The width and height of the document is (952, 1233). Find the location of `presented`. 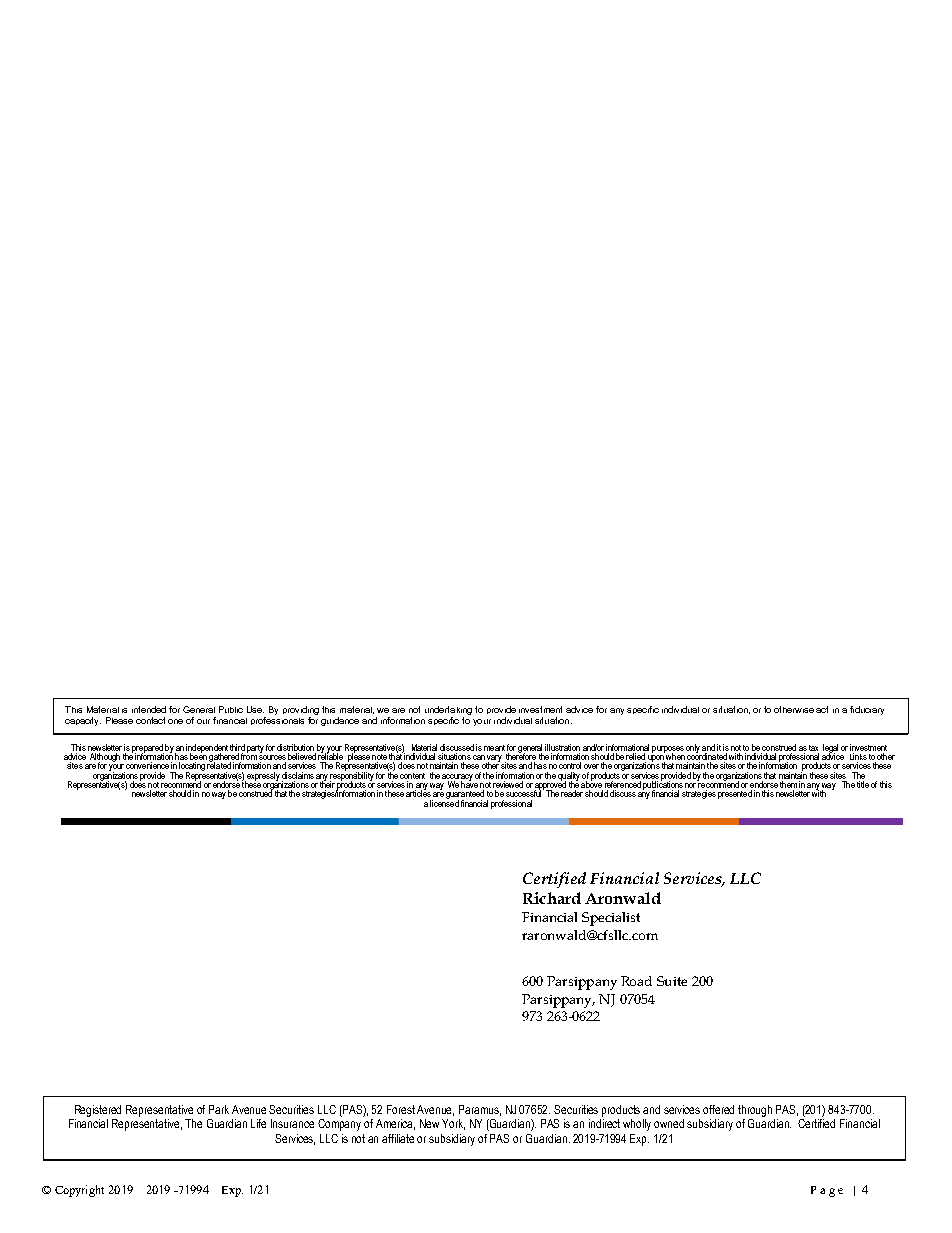

presented is located at coordinates (735, 794).
